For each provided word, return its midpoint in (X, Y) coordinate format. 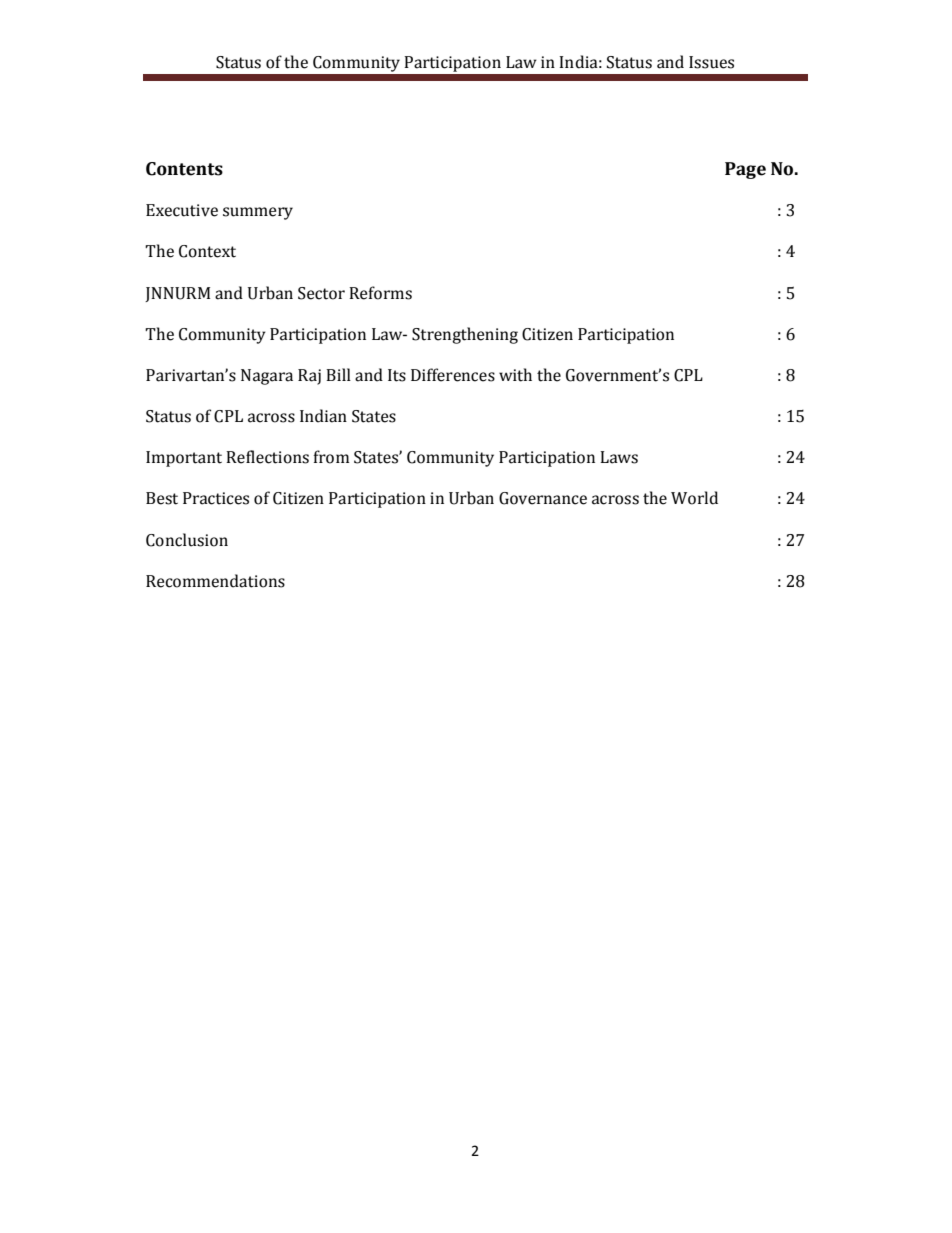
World (694, 498)
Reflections (267, 457)
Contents (184, 169)
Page (745, 170)
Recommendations (215, 581)
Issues (711, 62)
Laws (619, 457)
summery (258, 213)
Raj (309, 377)
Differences (453, 375)
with (515, 375)
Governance (543, 498)
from (331, 457)
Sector (321, 293)
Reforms (380, 293)
